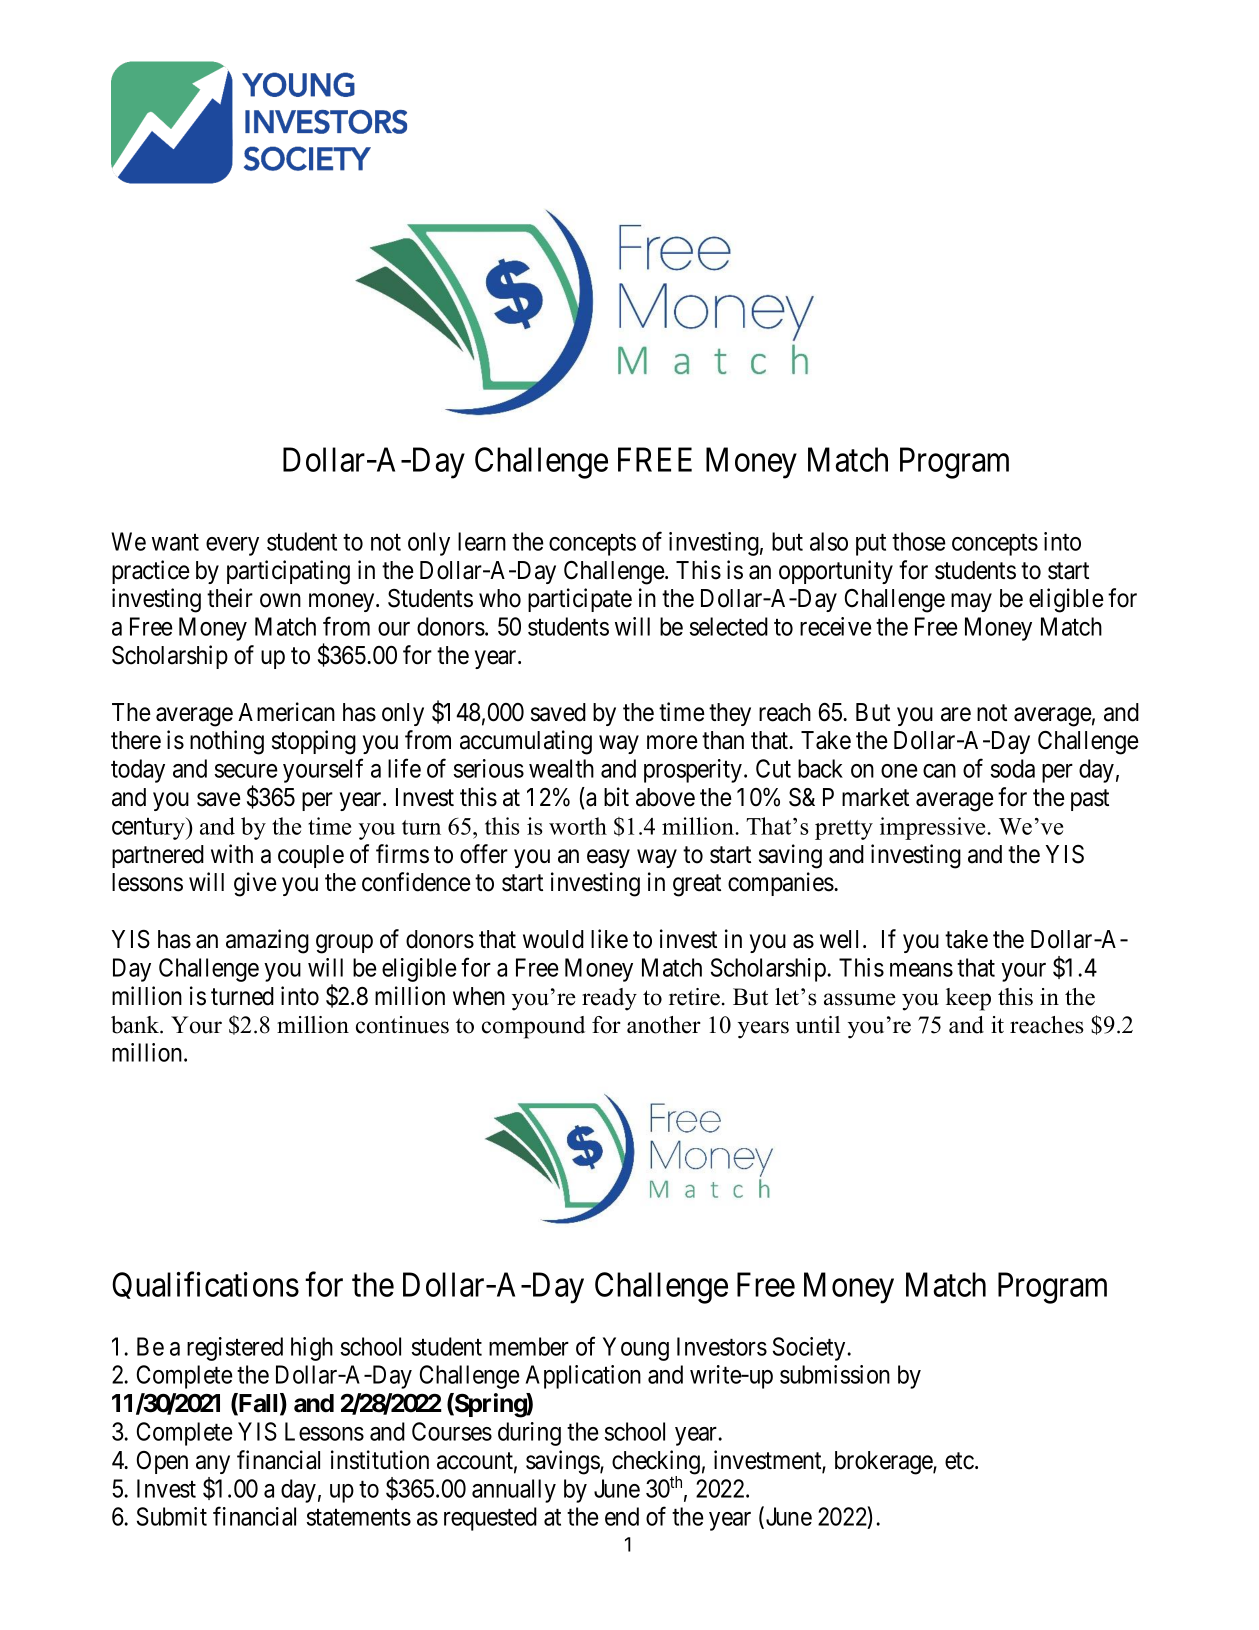  Describe the element at coordinates (288, 572) in the image. I see `participating` at that location.
